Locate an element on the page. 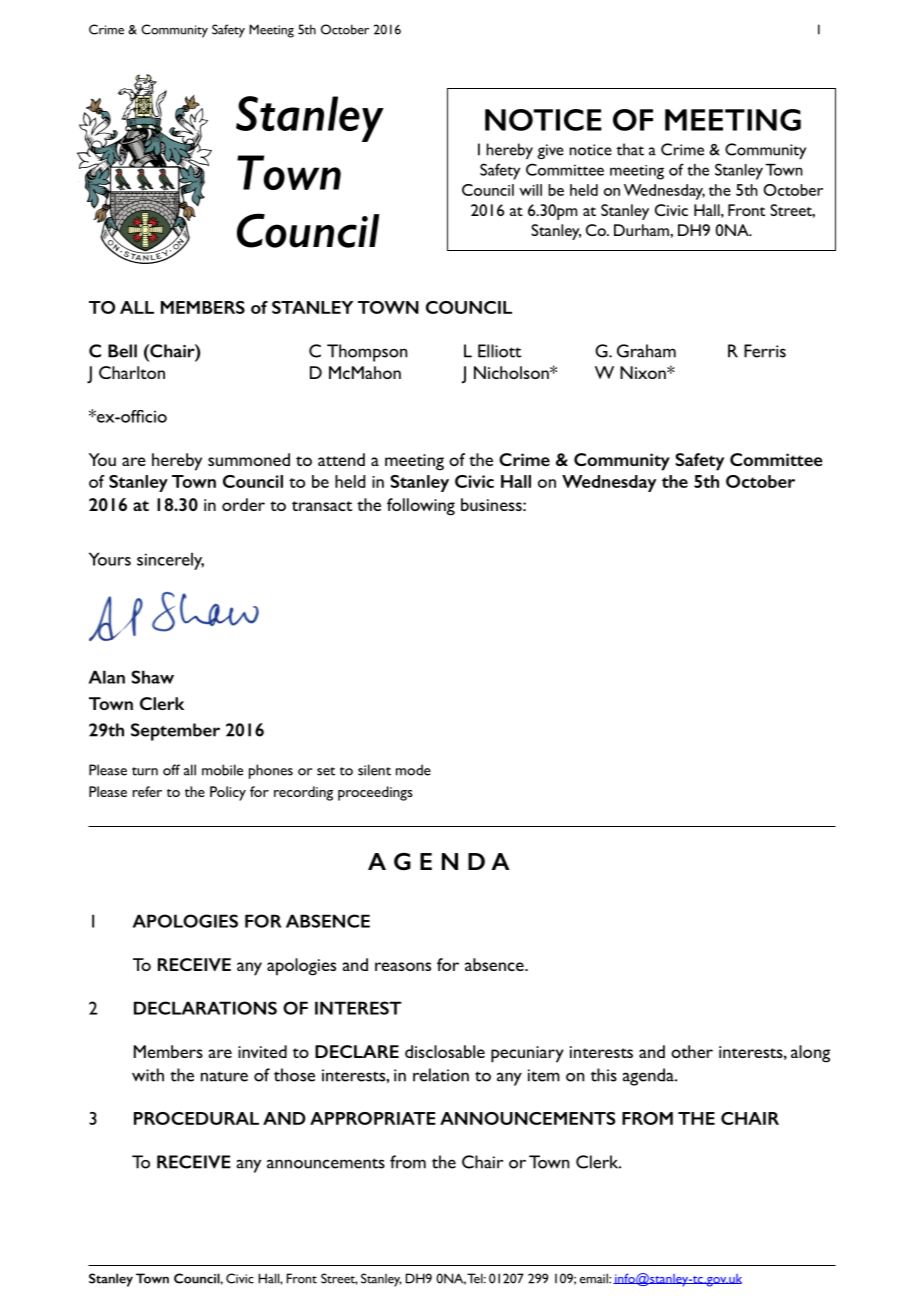 This document has width=924, height=1308. agenda is located at coordinates (649, 1077).
